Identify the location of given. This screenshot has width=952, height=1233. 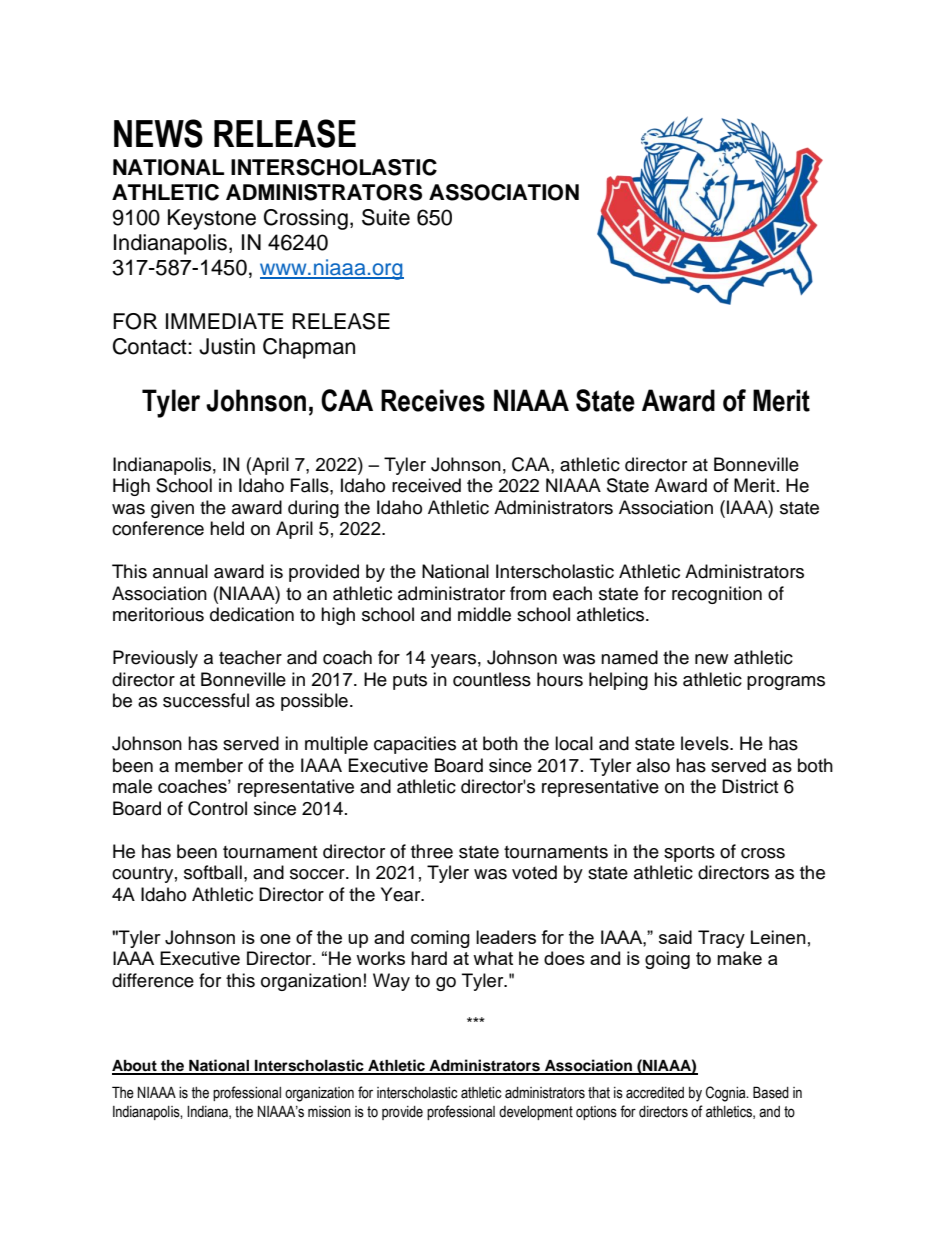
(172, 509).
